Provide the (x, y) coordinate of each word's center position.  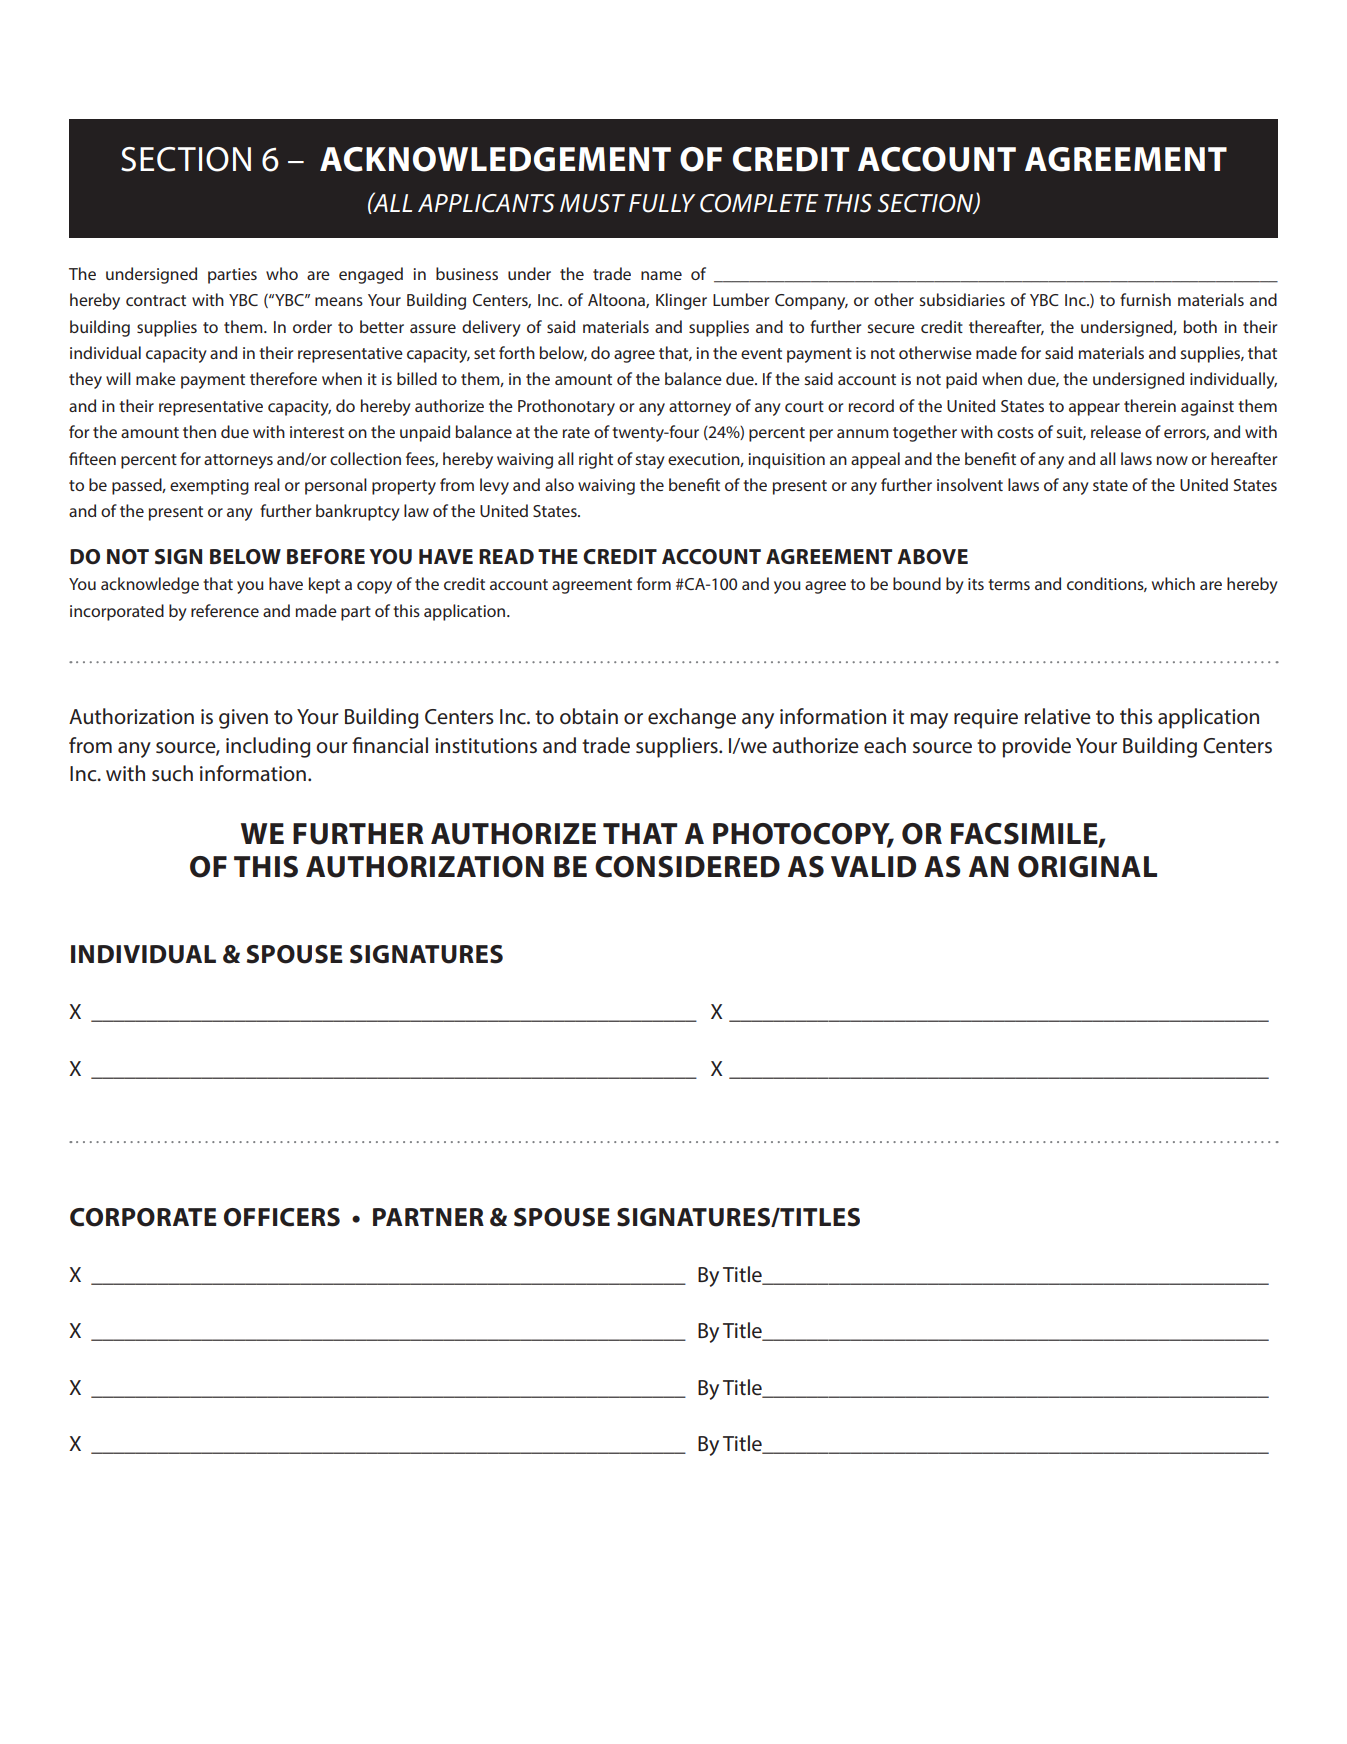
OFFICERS (282, 1217)
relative (1057, 716)
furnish (1145, 299)
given (243, 719)
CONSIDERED (687, 867)
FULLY (662, 203)
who (282, 273)
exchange (692, 718)
